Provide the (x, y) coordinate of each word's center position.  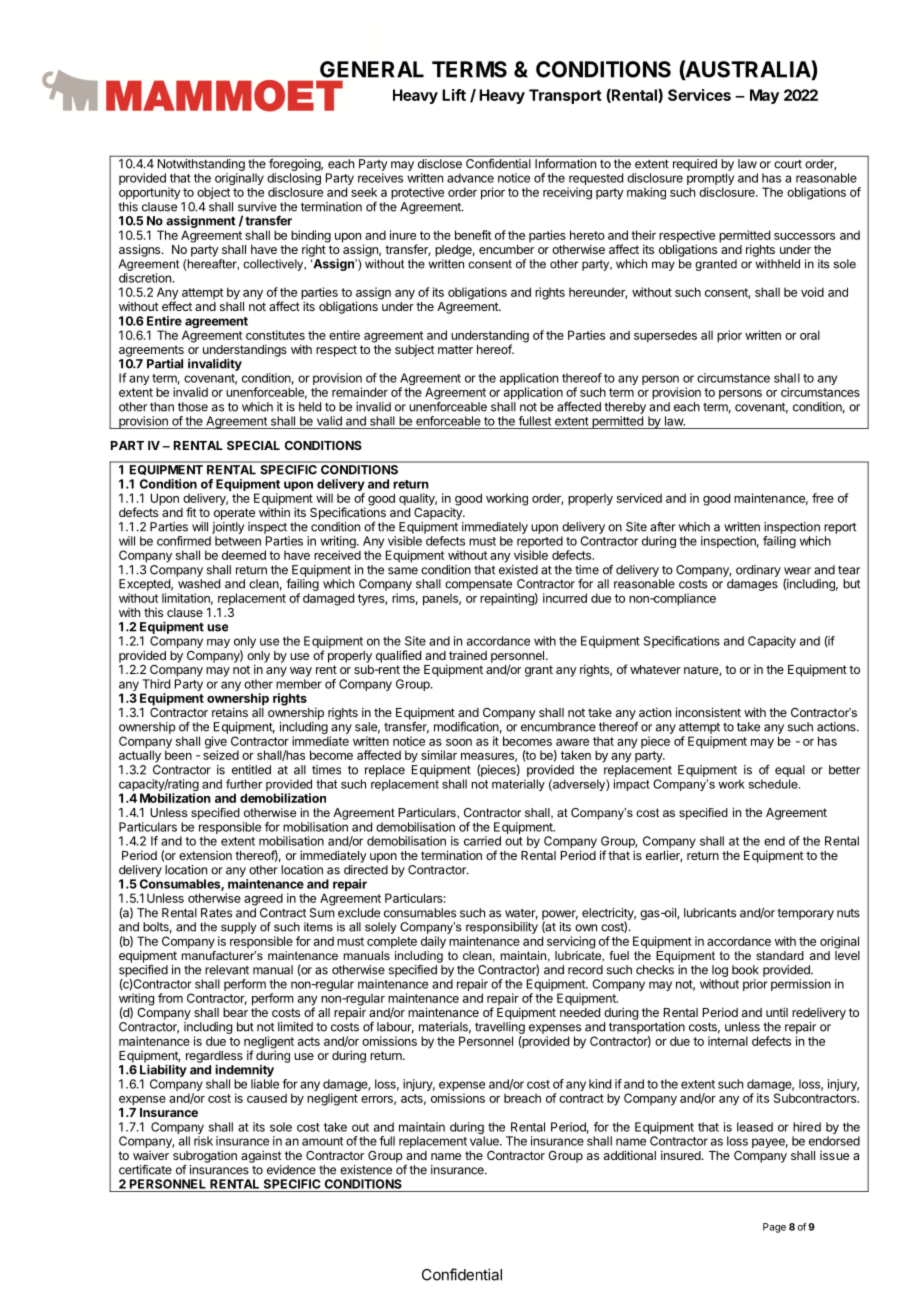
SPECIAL (253, 445)
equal (790, 771)
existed (518, 570)
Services (699, 95)
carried (482, 841)
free (823, 498)
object (213, 193)
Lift (454, 95)
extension (205, 855)
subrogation (205, 1157)
